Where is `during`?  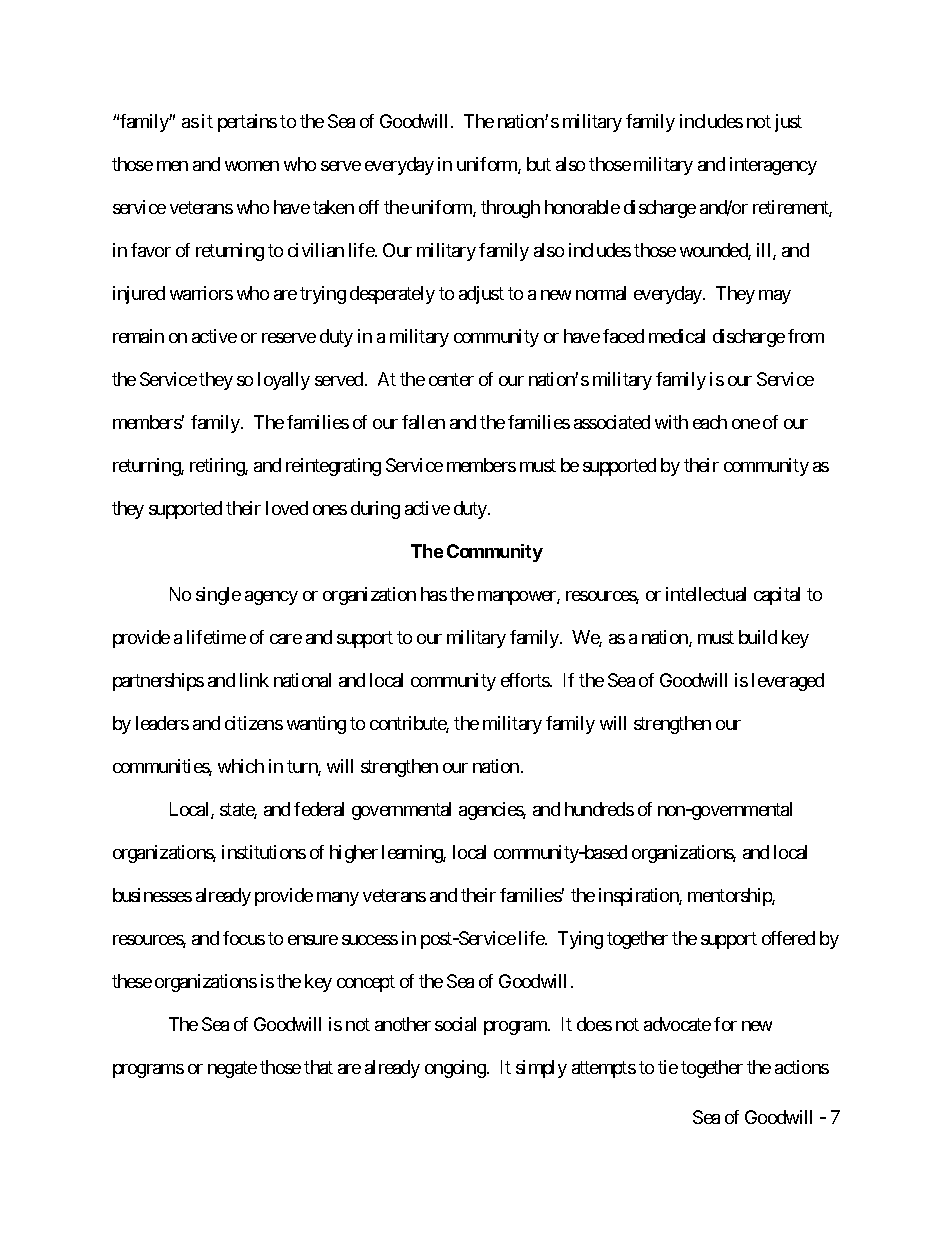 during is located at coordinates (375, 510).
